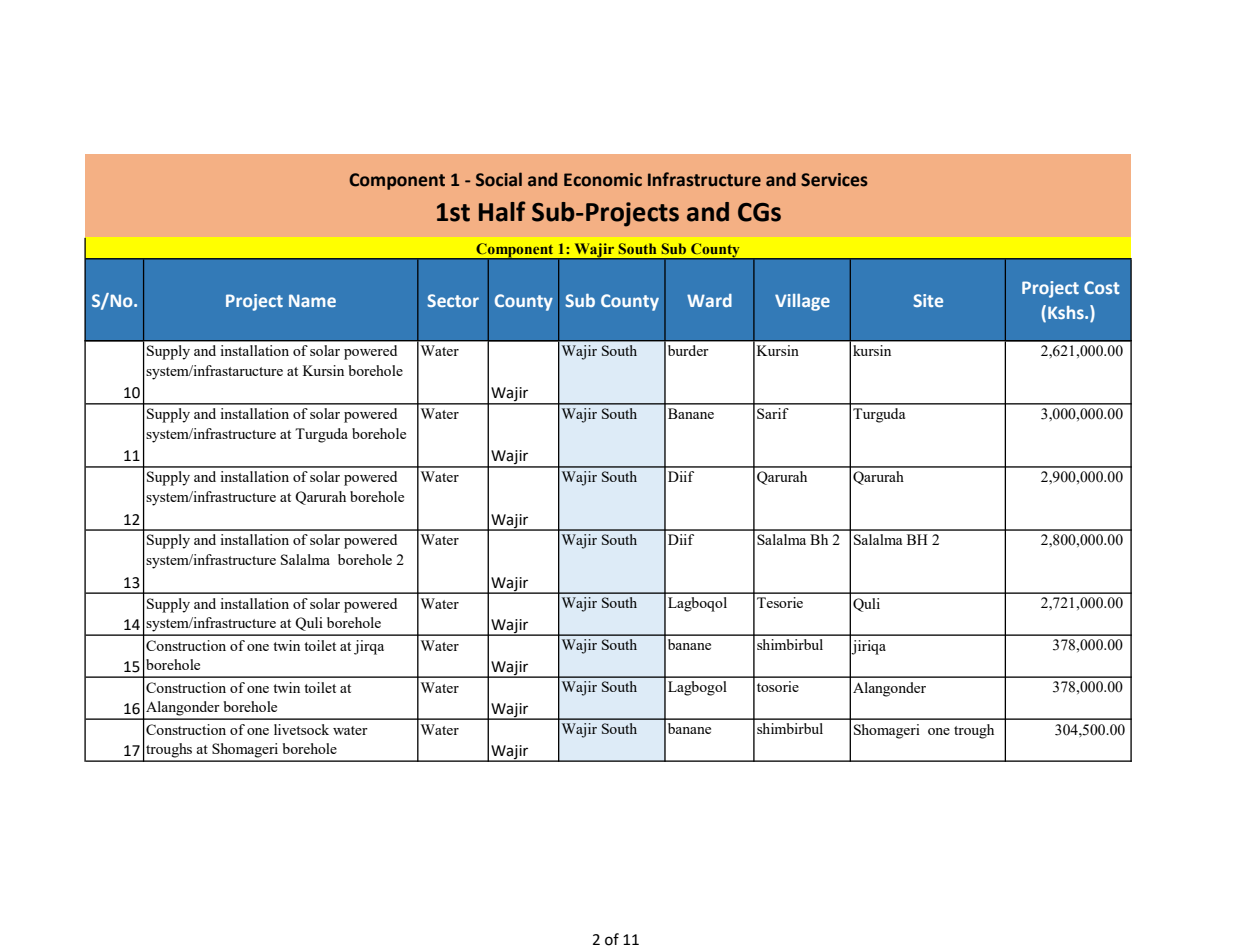 This screenshot has width=1233, height=952. What do you see at coordinates (834, 180) in the screenshot?
I see `Services` at bounding box center [834, 180].
